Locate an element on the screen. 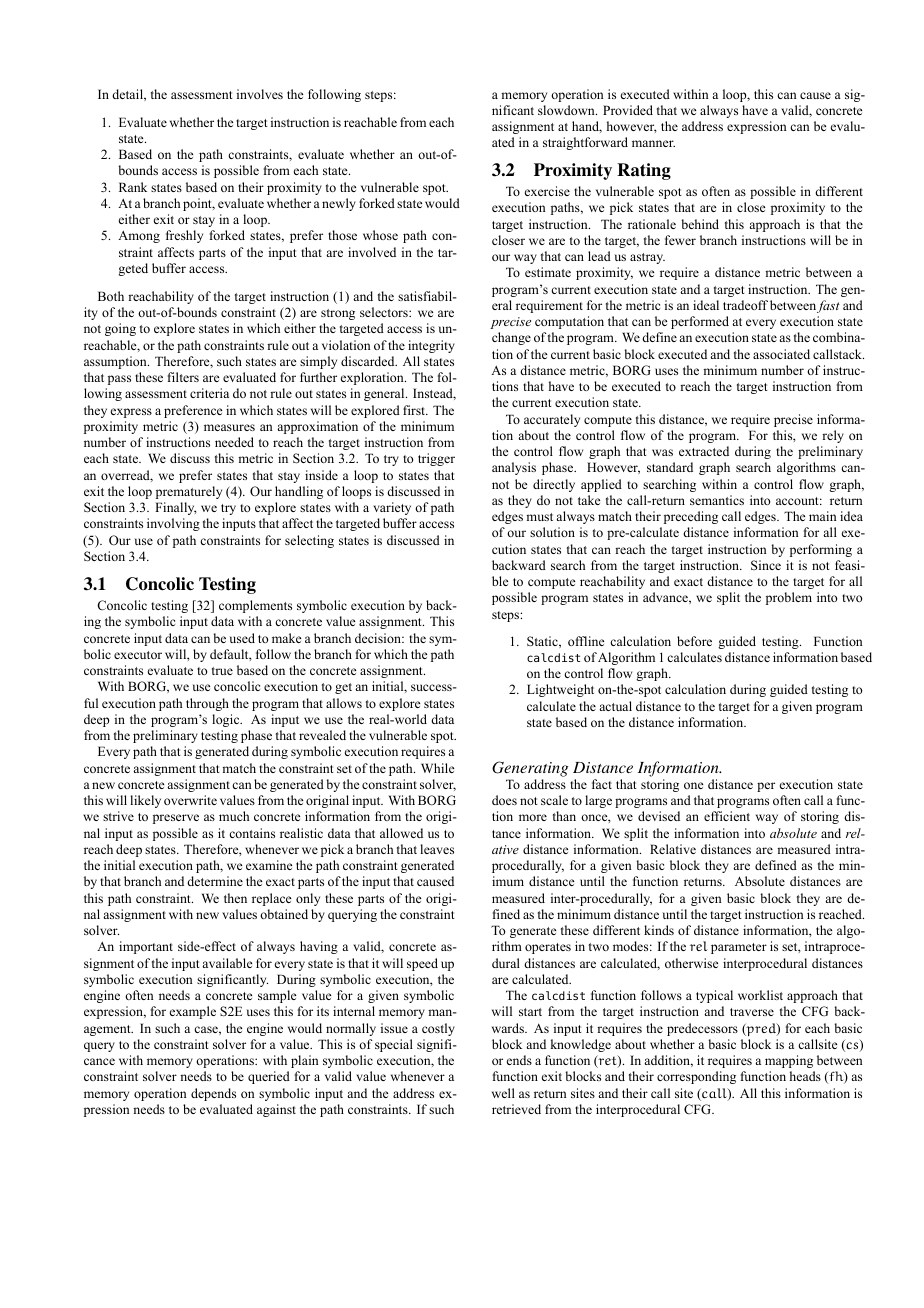 Image resolution: width=924 pixels, height=1308 pixels. leaves is located at coordinates (437, 849).
